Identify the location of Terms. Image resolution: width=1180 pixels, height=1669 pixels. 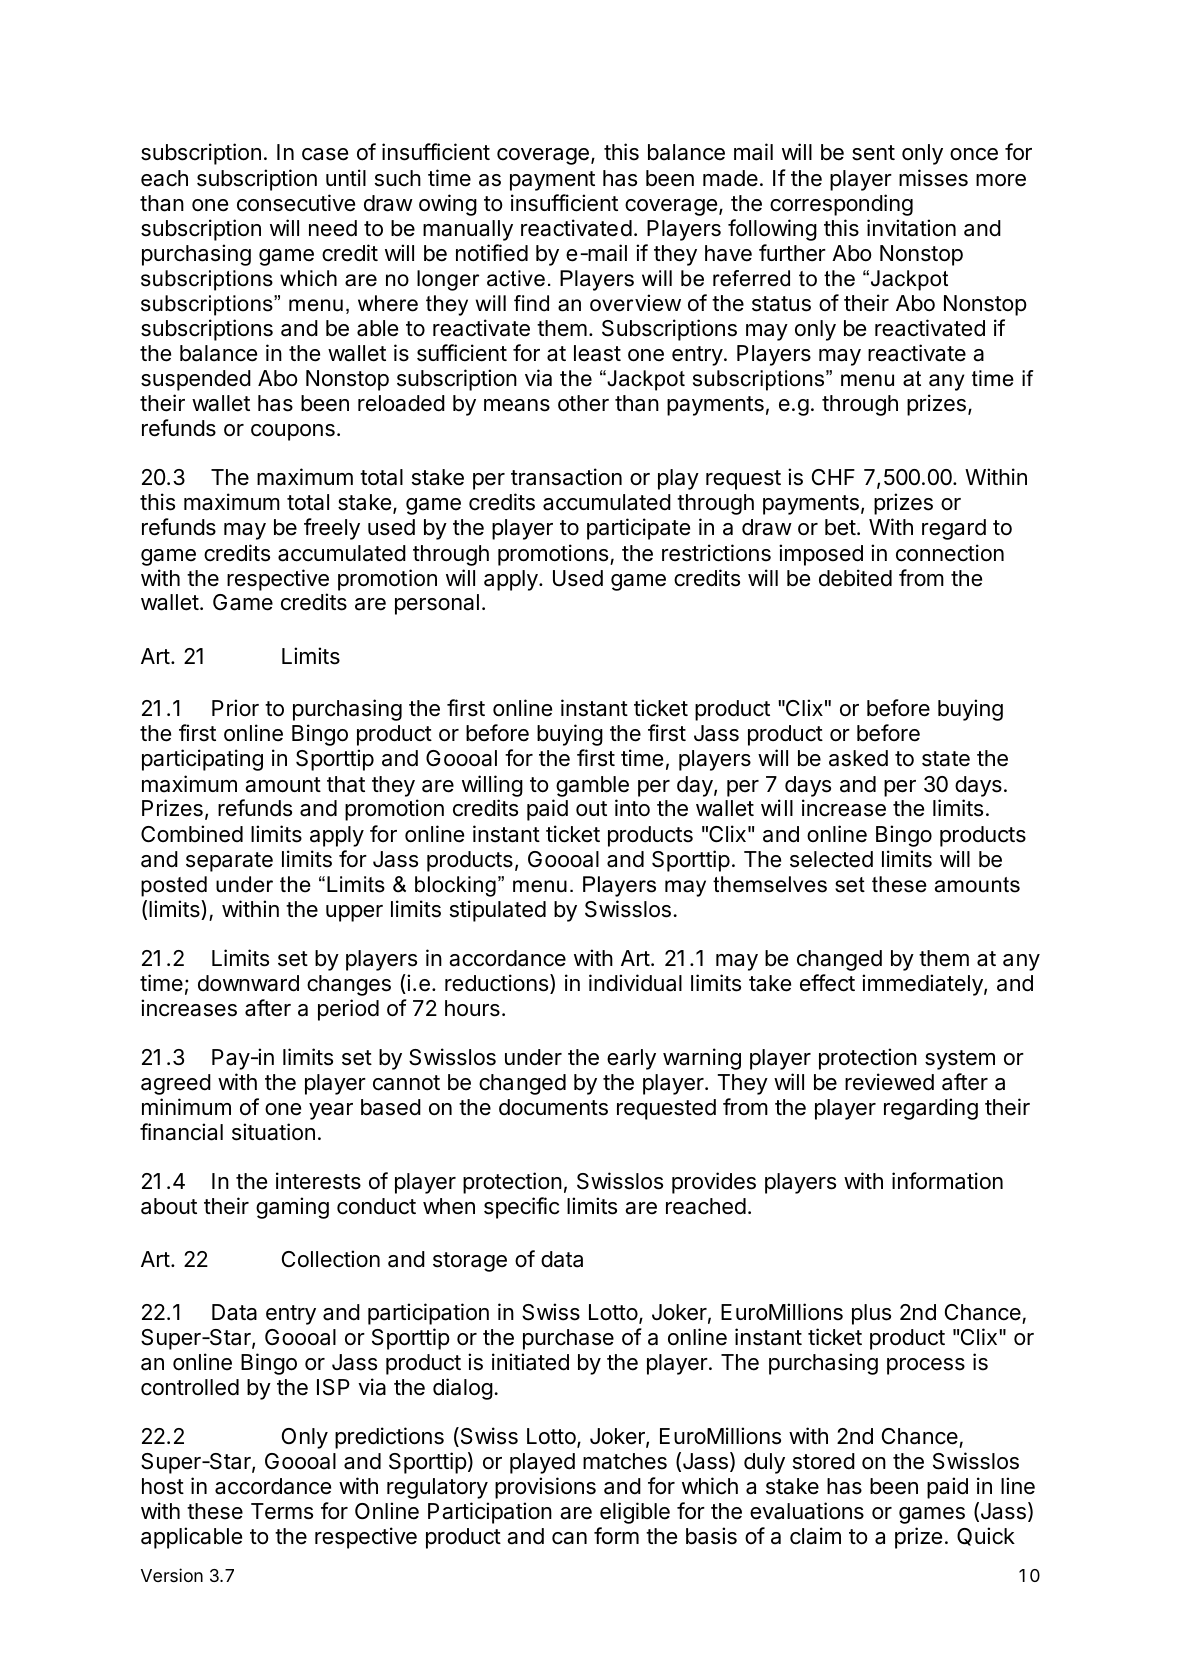
(282, 1511).
